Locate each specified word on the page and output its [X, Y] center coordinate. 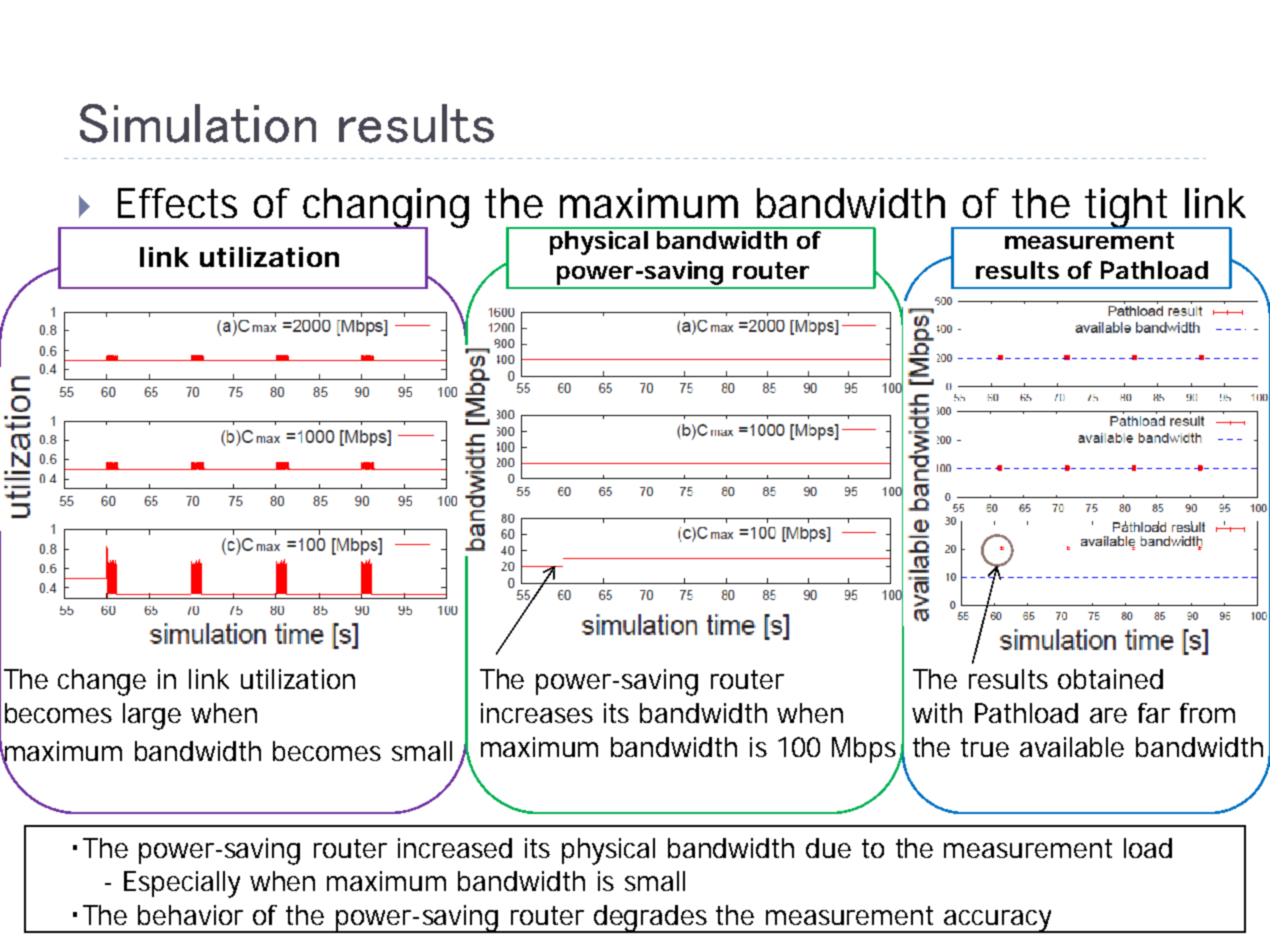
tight [1128, 208]
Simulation [198, 123]
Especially [182, 884]
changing [385, 209]
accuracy [997, 921]
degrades [651, 919]
